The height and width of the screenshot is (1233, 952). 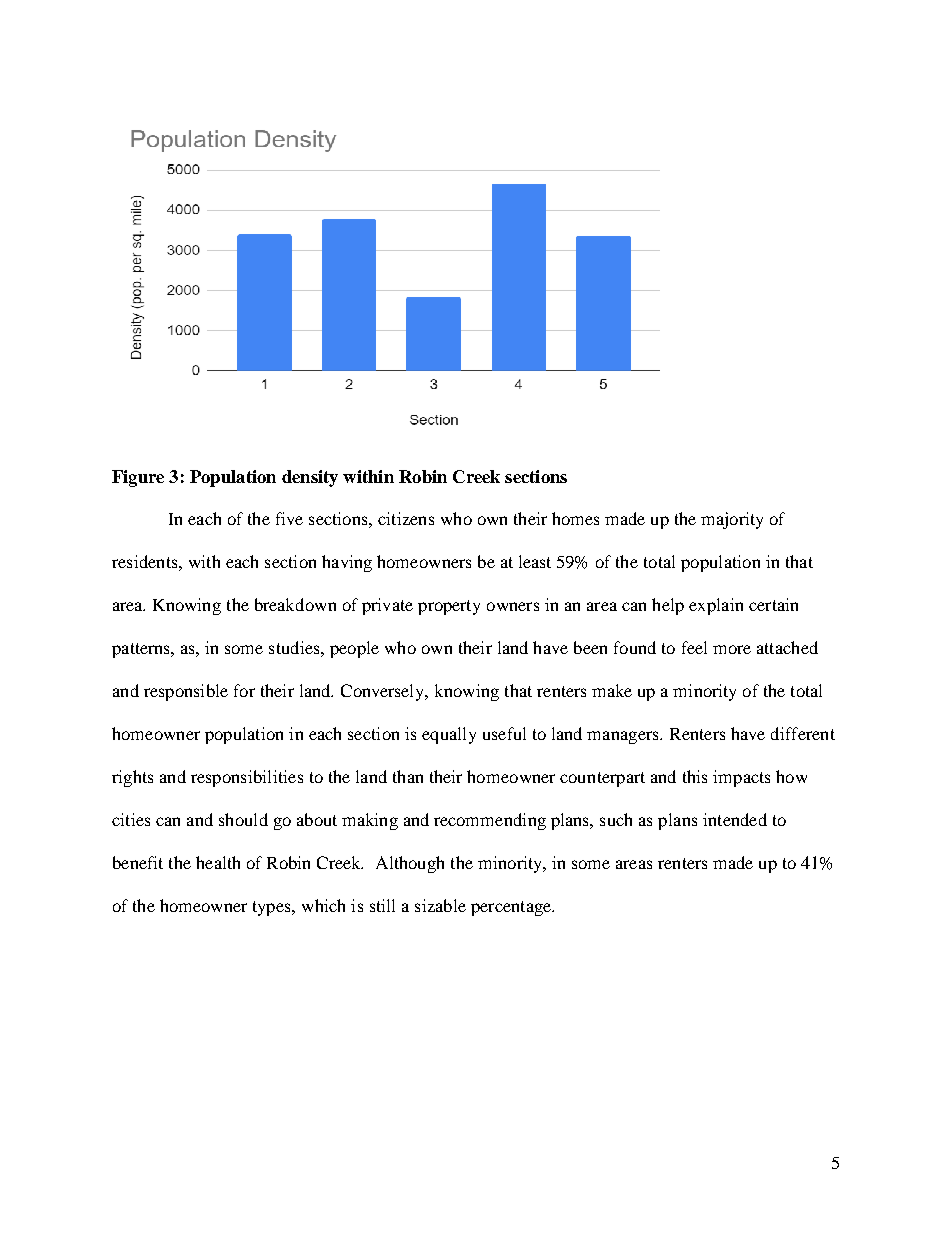 I want to click on Figure, so click(x=138, y=478).
